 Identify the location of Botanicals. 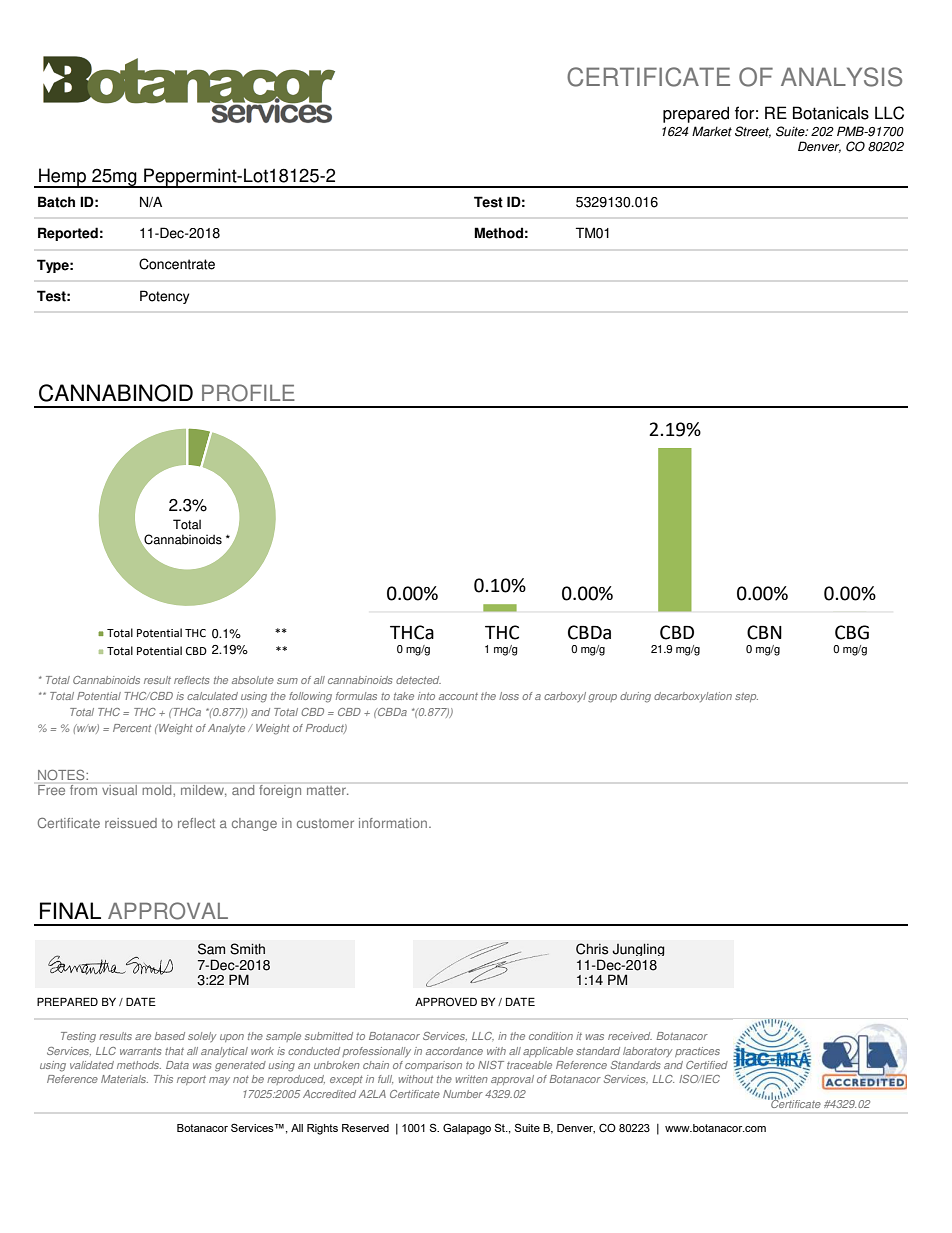
(831, 113).
